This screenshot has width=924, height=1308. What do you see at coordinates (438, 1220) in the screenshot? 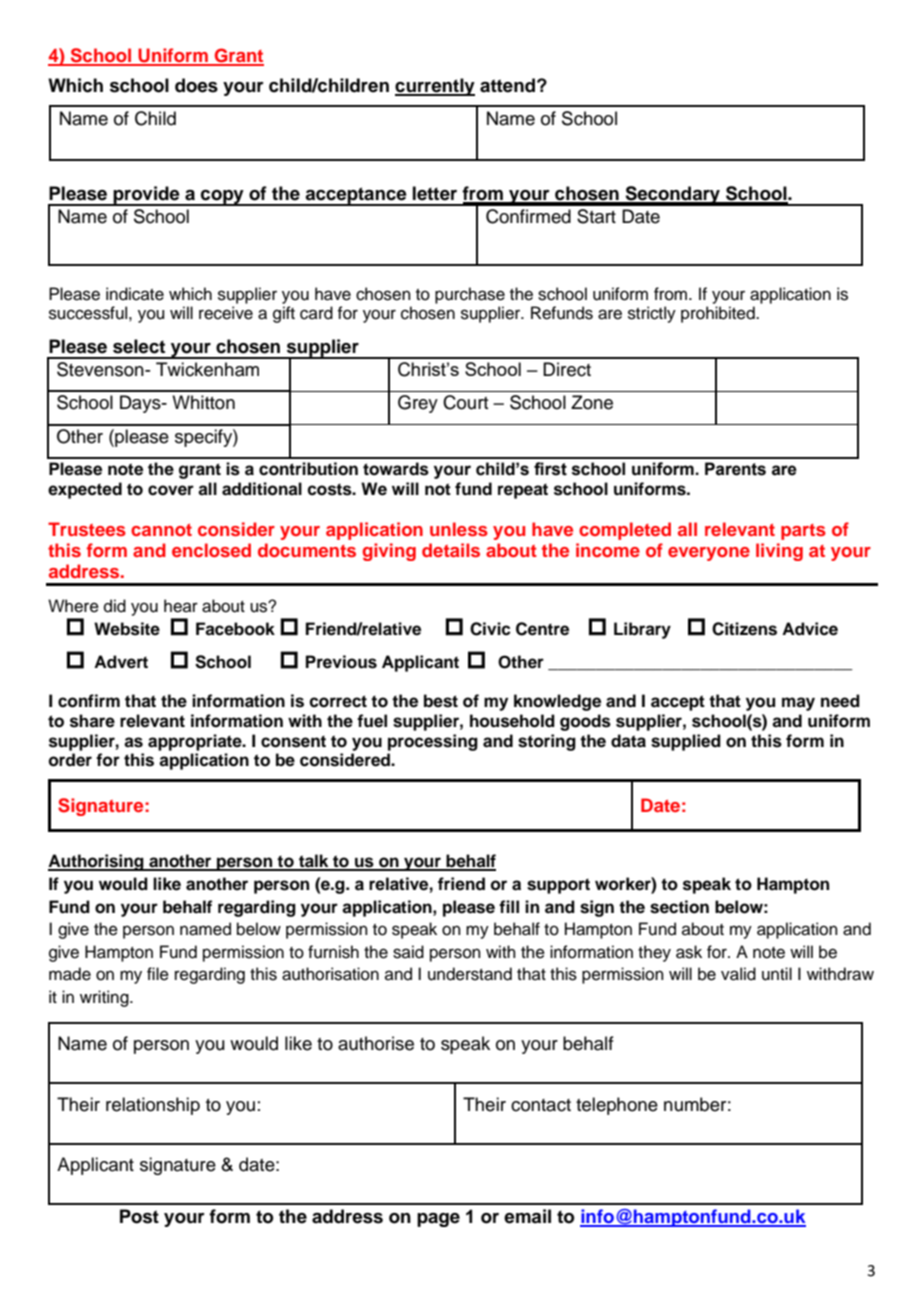
I see `page` at bounding box center [438, 1220].
